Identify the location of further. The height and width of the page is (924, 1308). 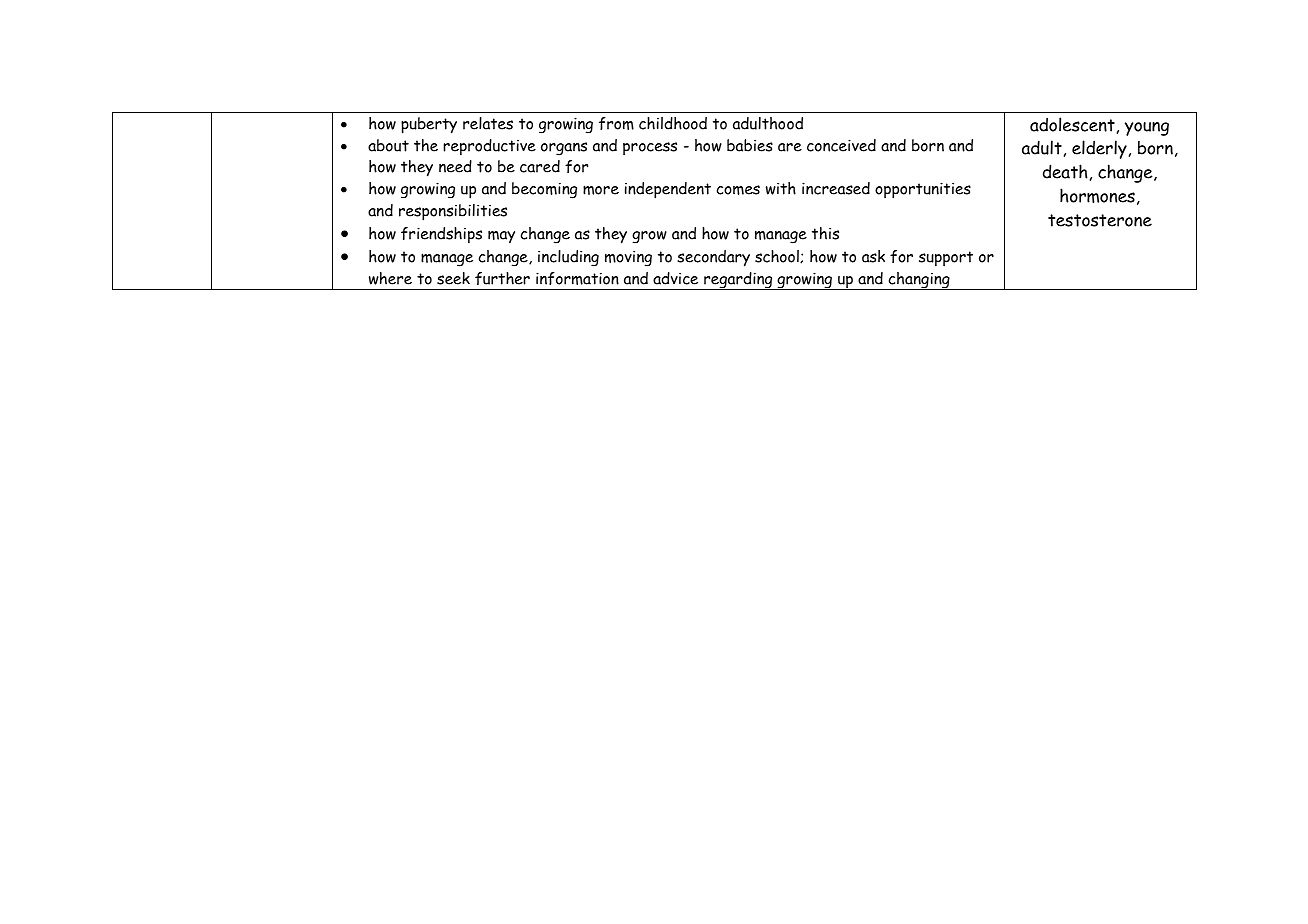
(502, 278).
